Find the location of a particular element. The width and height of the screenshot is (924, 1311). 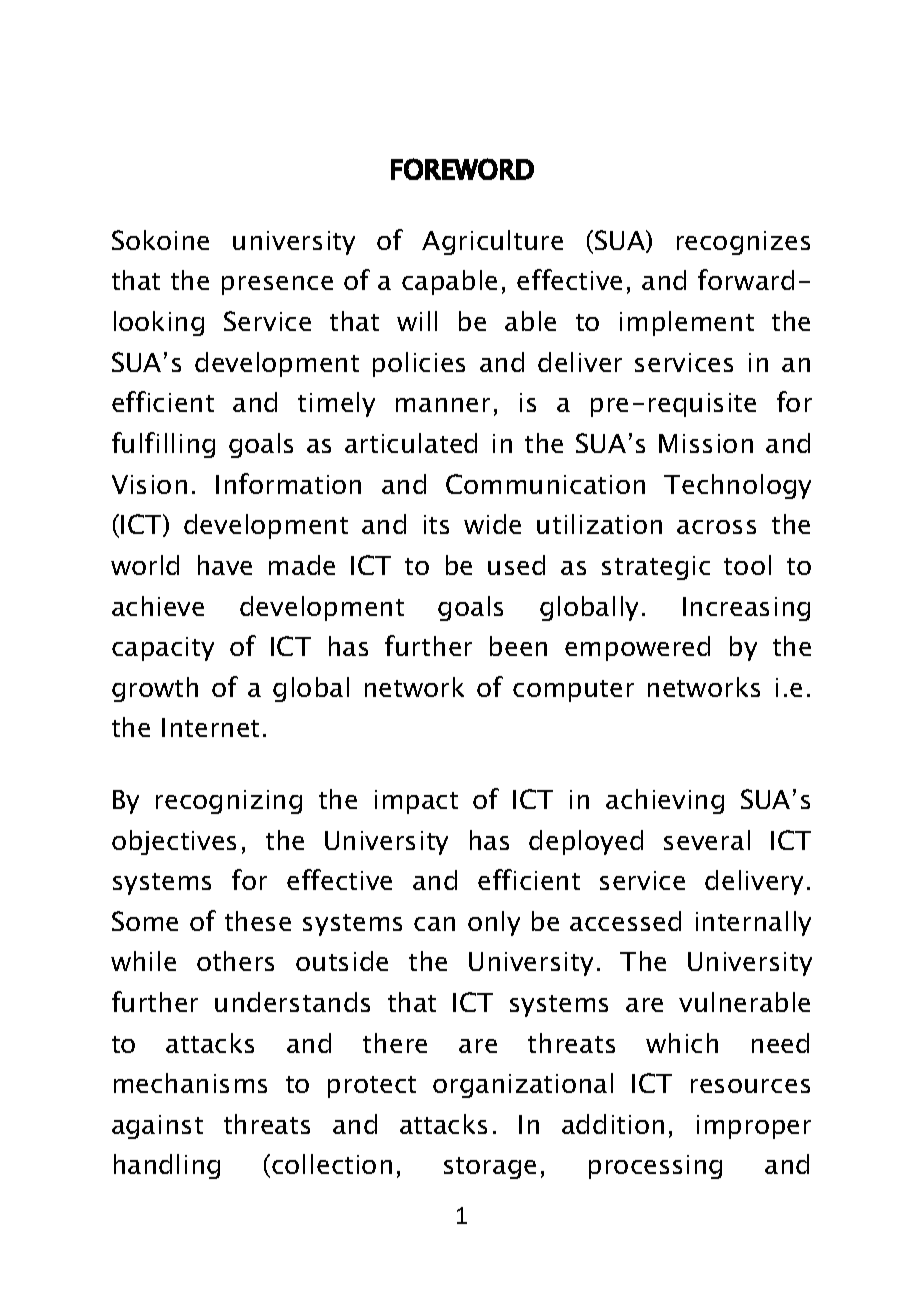

across is located at coordinates (716, 527).
